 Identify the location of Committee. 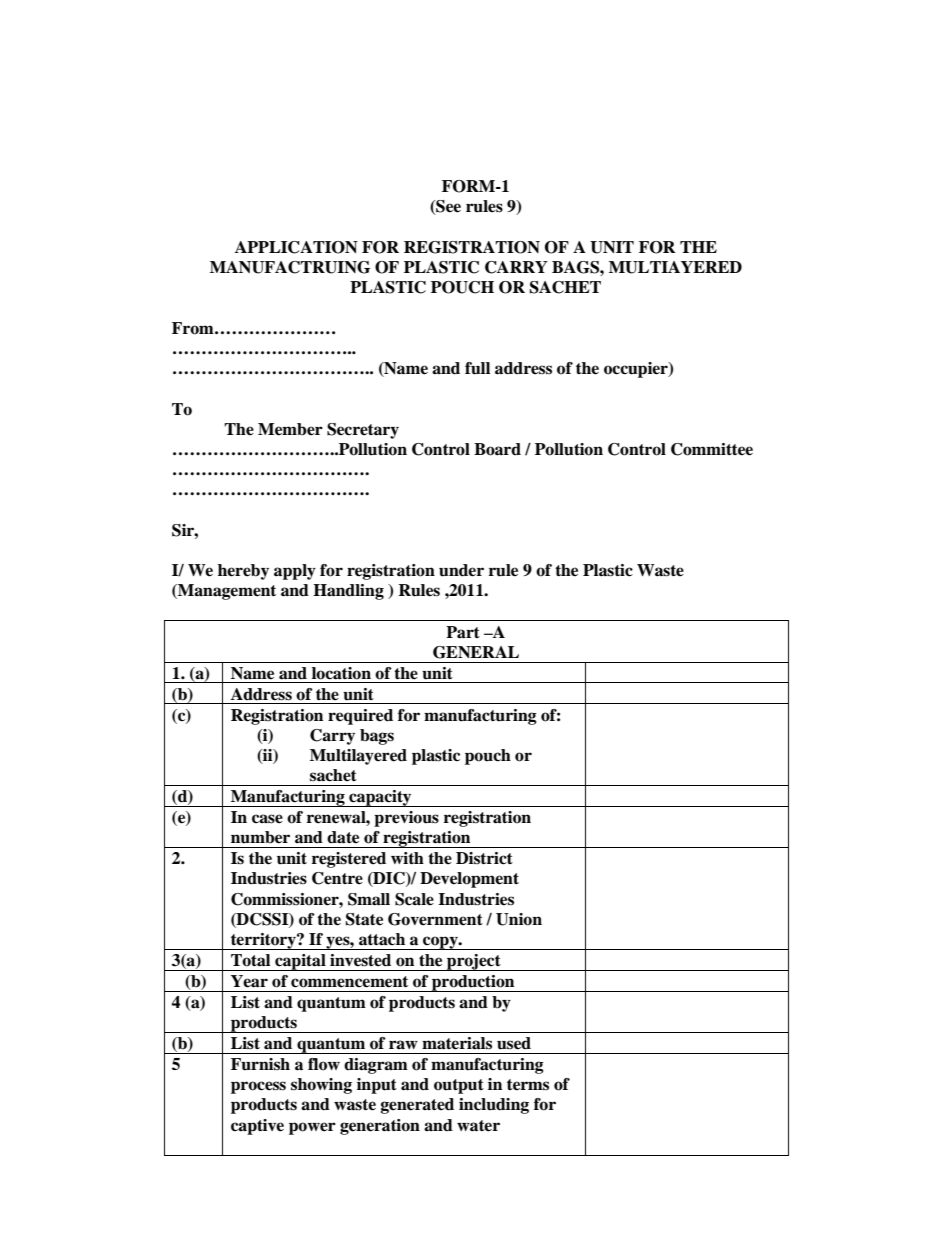
(712, 449).
